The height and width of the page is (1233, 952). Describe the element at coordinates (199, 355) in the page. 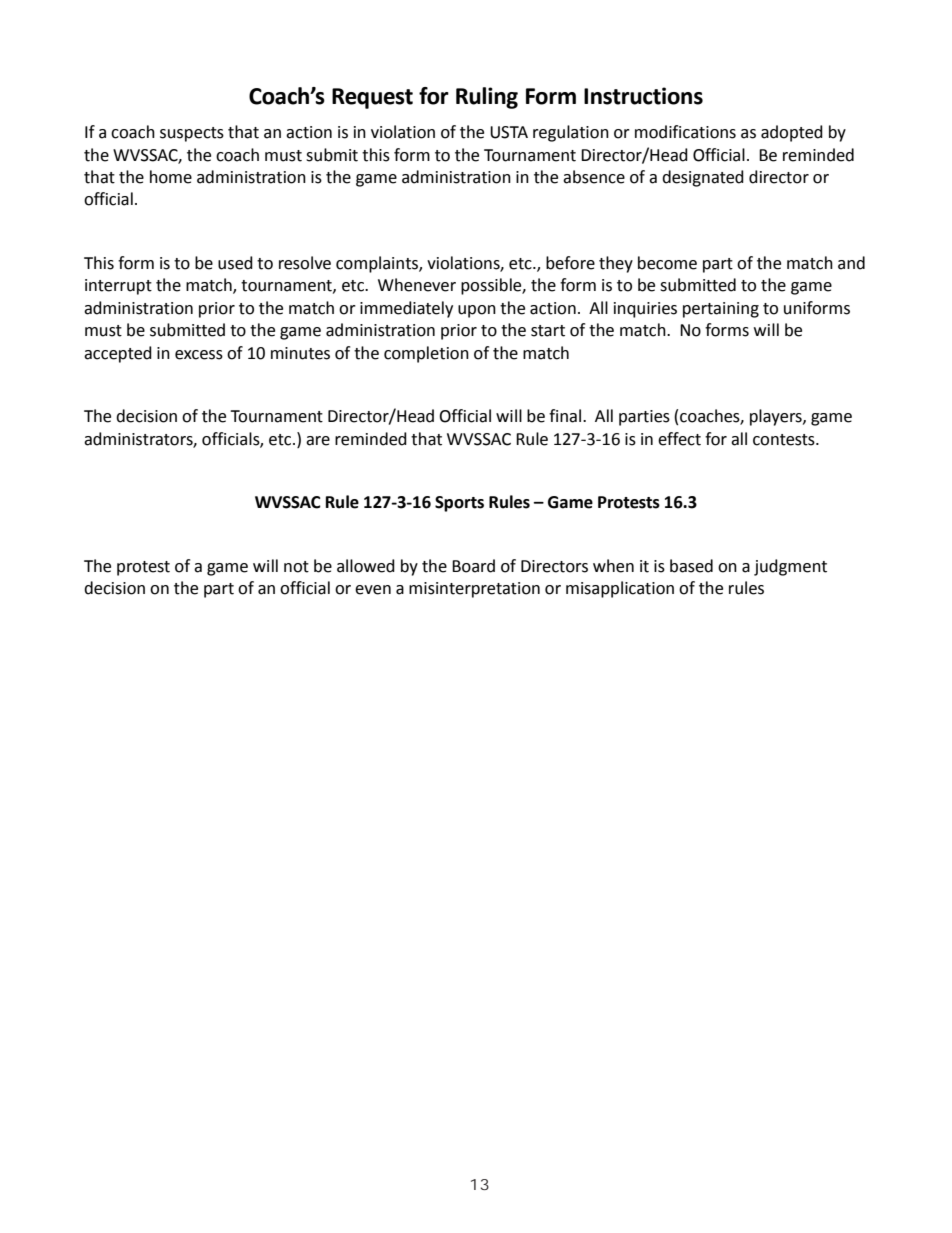

I see `excess` at that location.
